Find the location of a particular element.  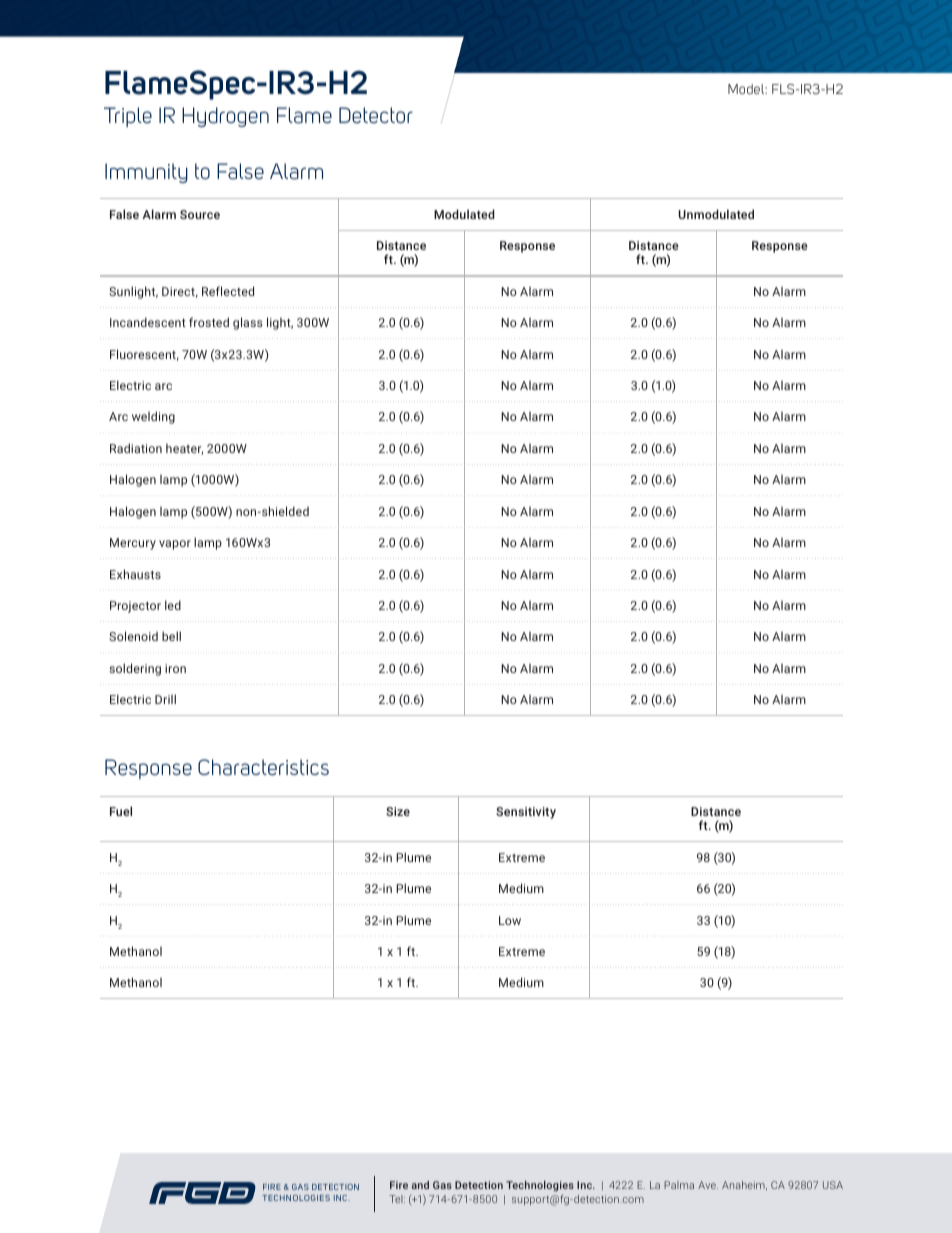

Palma is located at coordinates (679, 1185).
